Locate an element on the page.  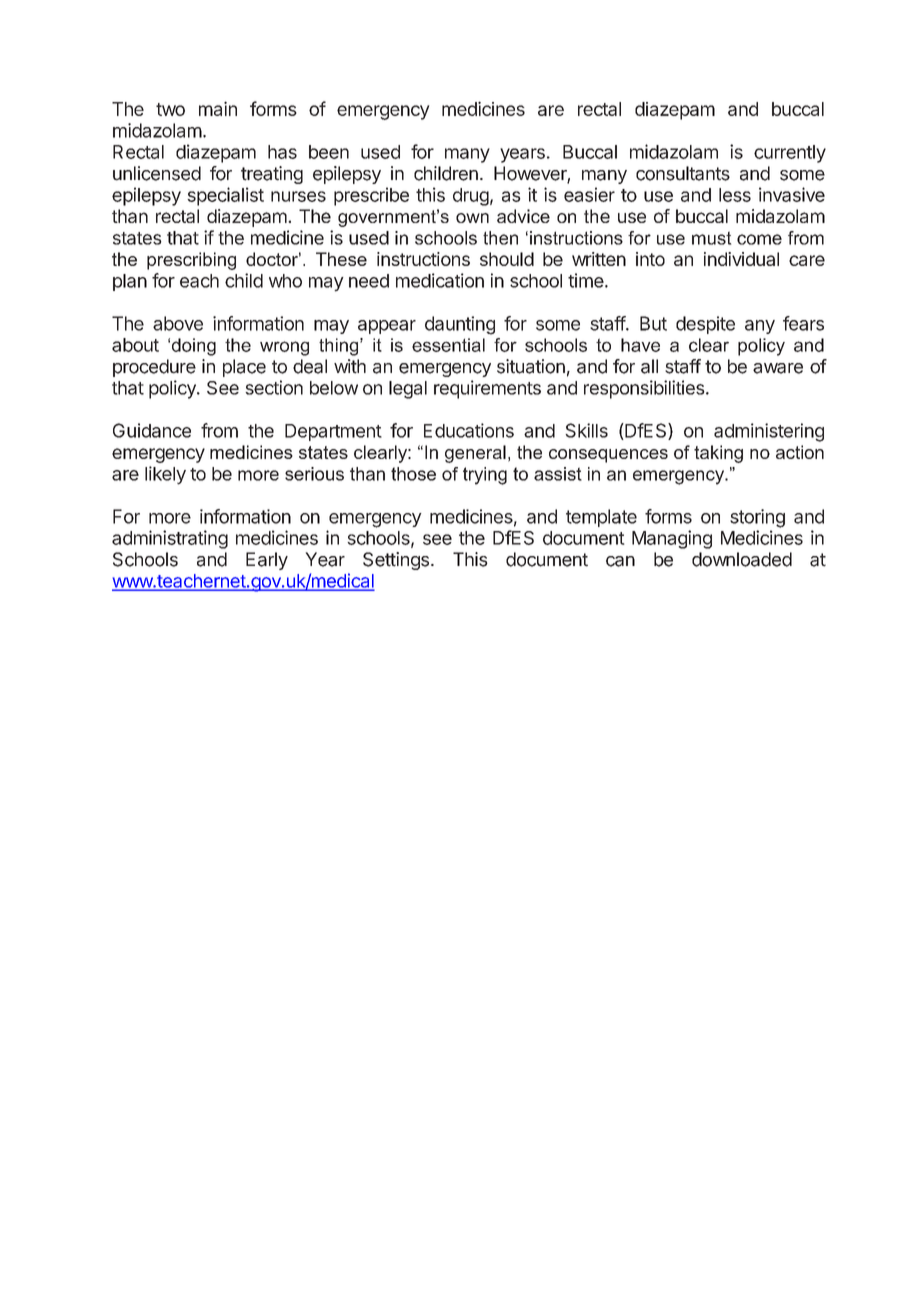
despite is located at coordinates (705, 325).
